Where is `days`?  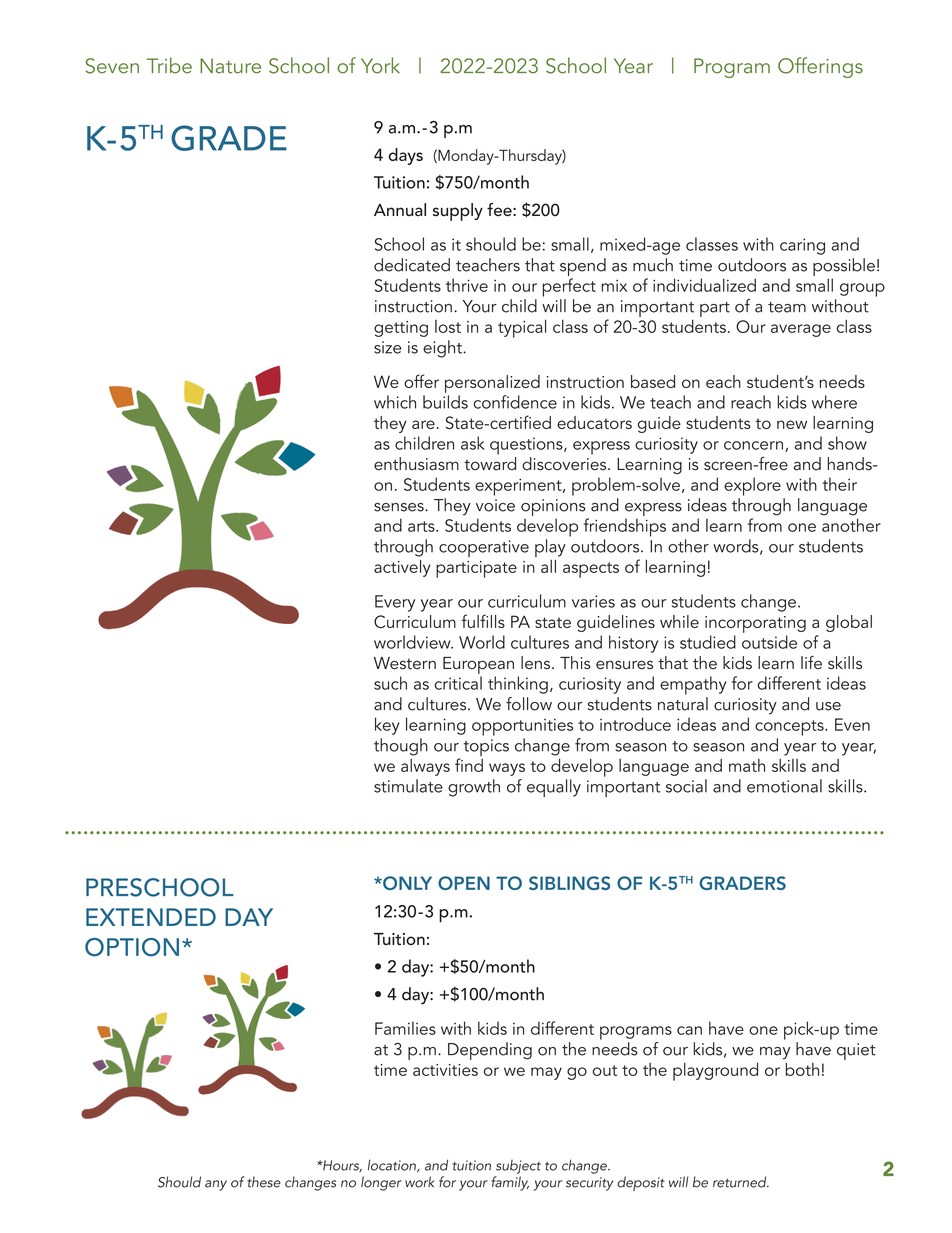 days is located at coordinates (405, 156).
